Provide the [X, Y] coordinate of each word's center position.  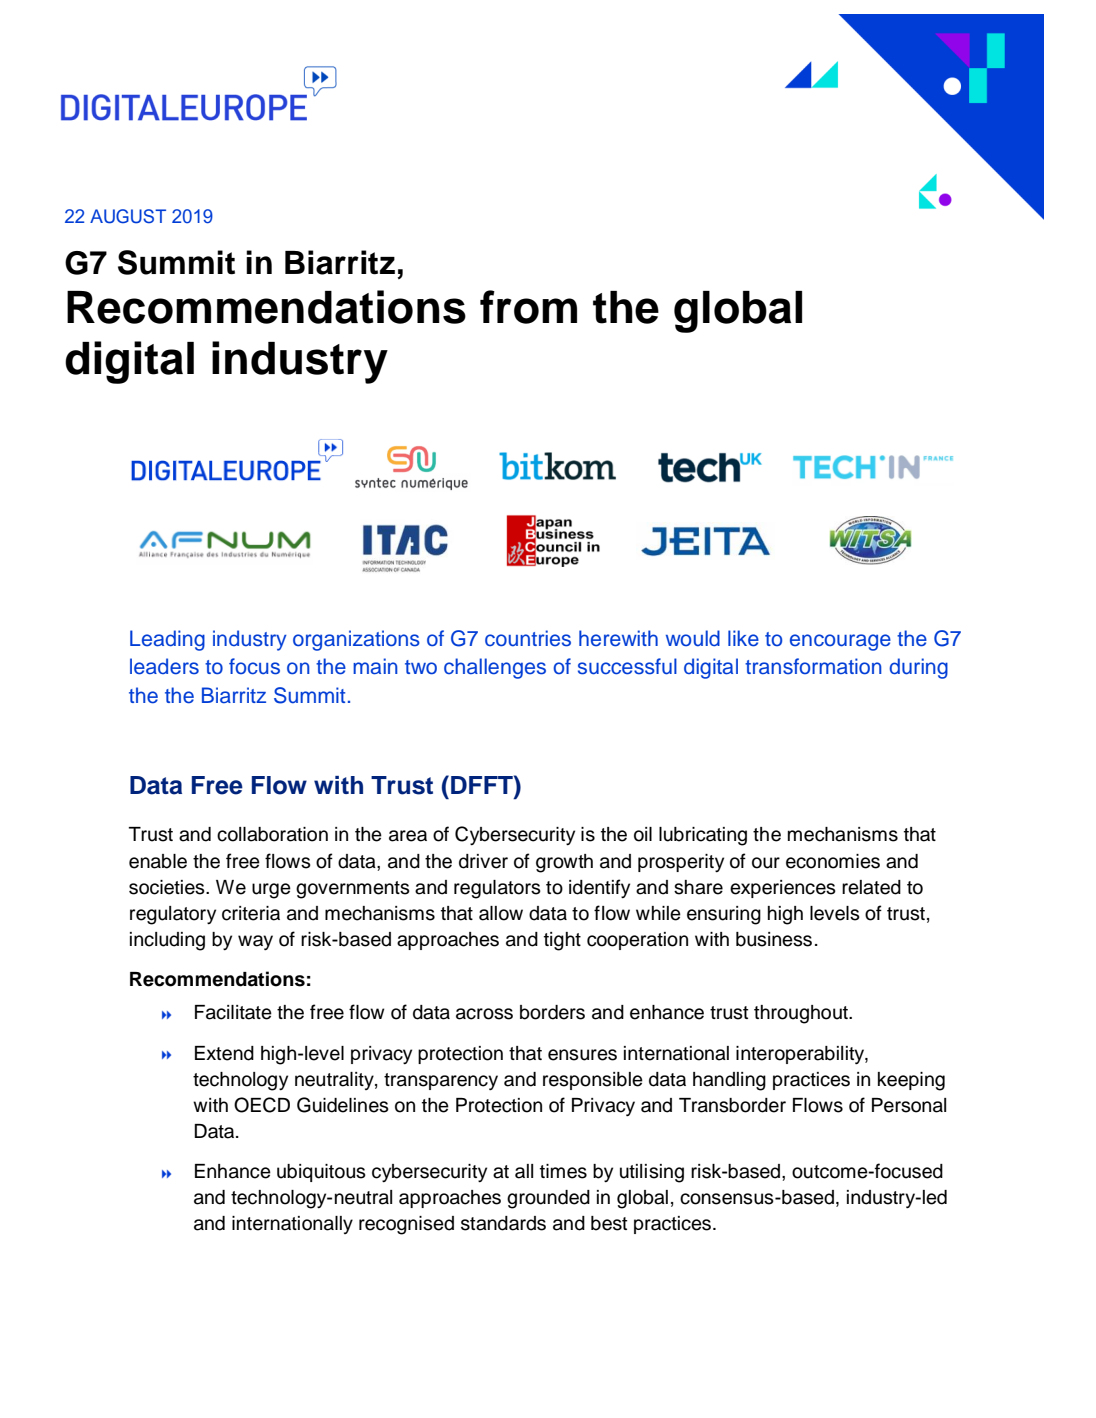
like [743, 638]
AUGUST [128, 216]
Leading [167, 640]
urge [271, 891]
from [528, 307]
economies [833, 861]
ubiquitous [321, 1173]
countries [528, 638]
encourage [840, 642]
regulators [497, 889]
